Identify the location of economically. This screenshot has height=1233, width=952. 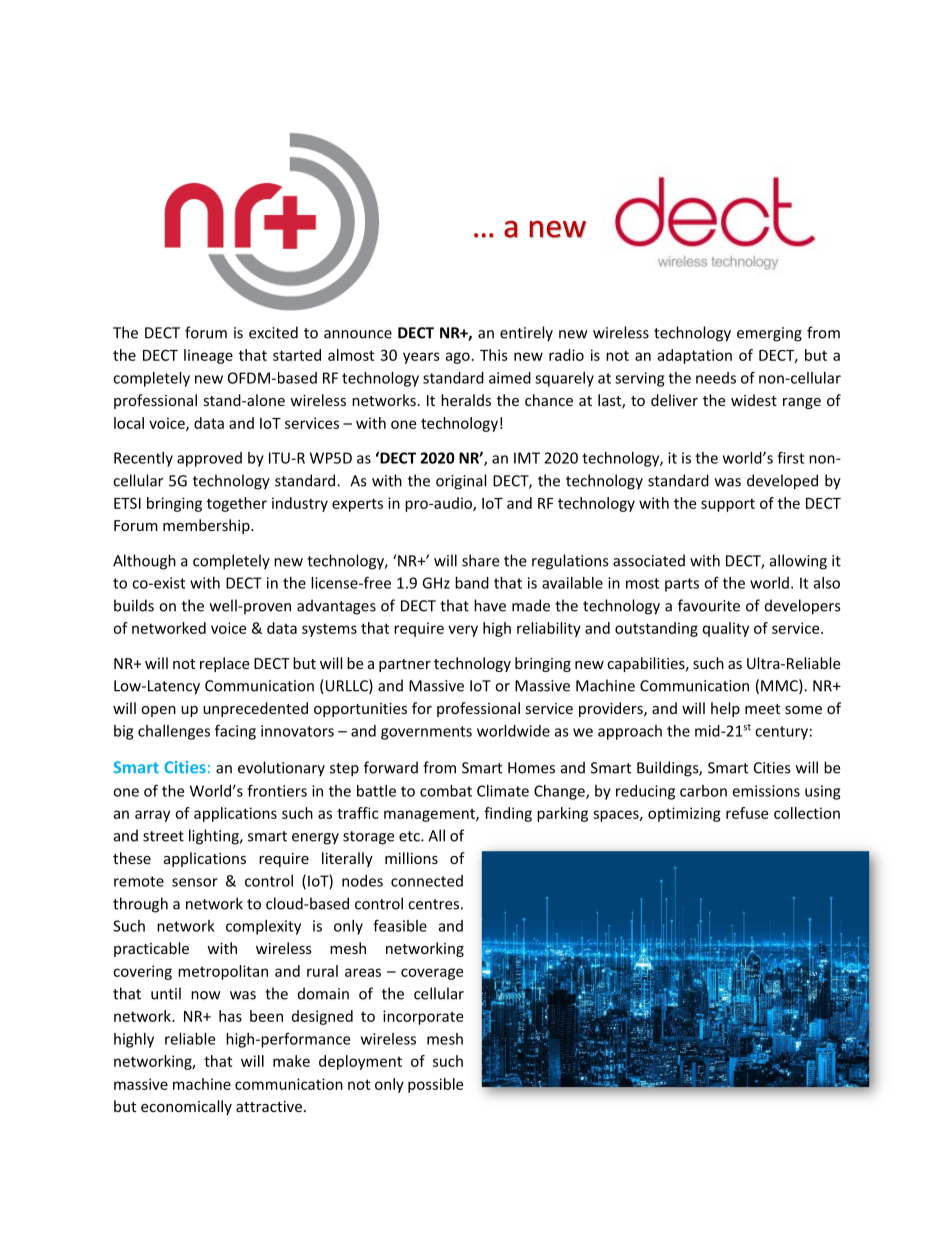
(186, 1107).
